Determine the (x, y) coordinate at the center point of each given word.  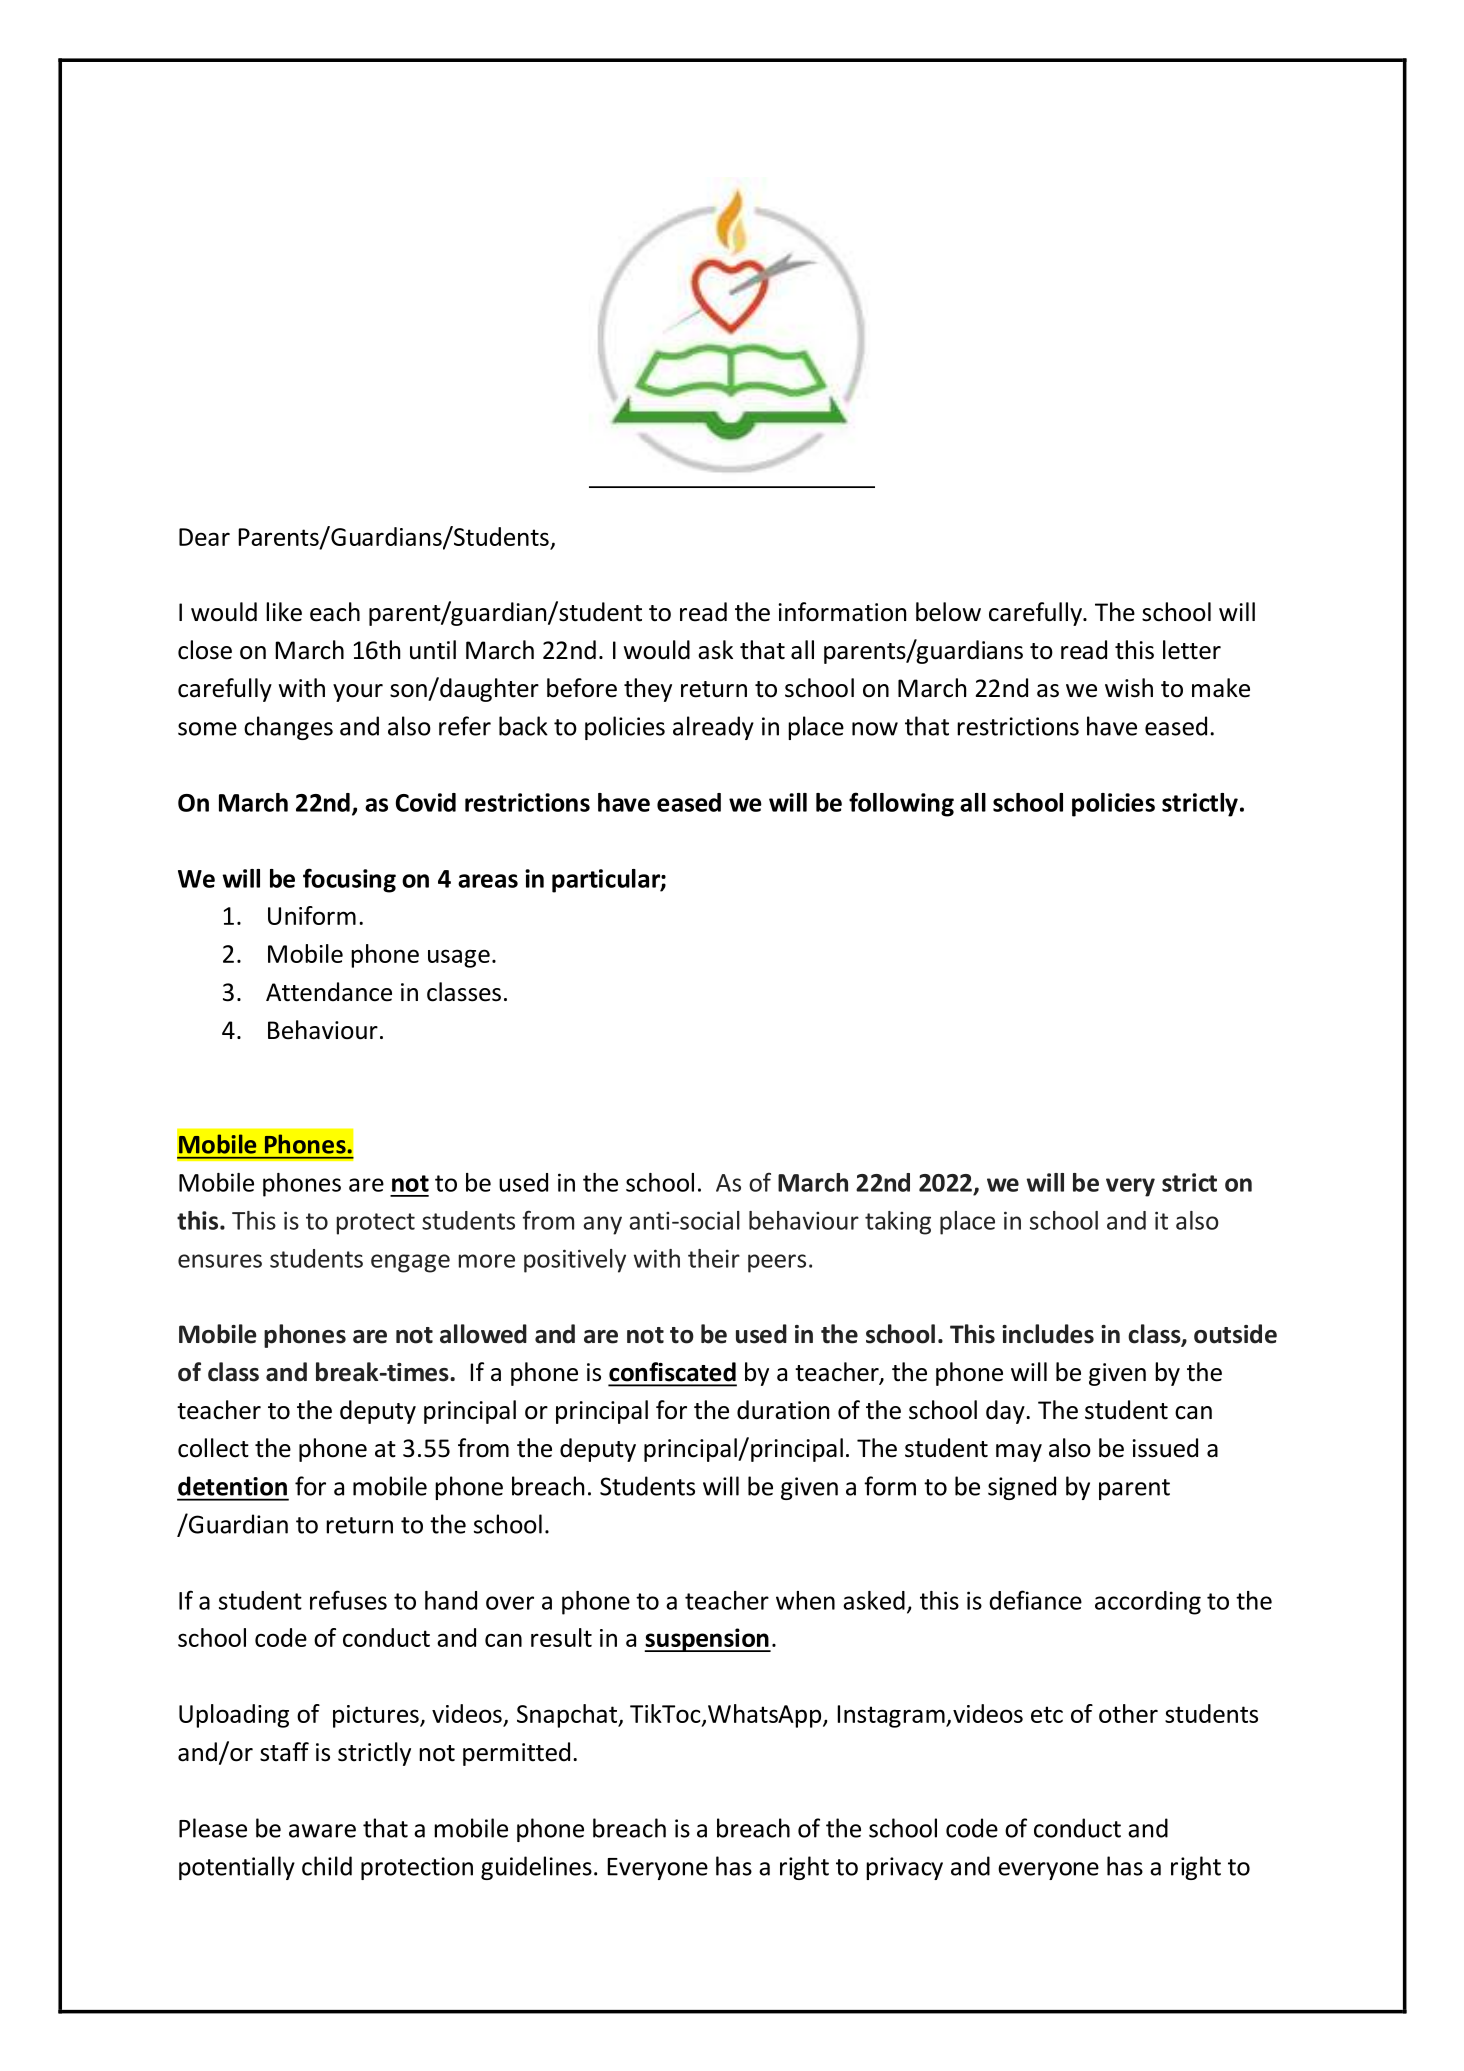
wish (1129, 688)
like (284, 612)
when (805, 1600)
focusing (349, 880)
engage (410, 1263)
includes (1048, 1334)
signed (1022, 1488)
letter (1192, 650)
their (714, 1258)
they (648, 690)
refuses (348, 1600)
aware (322, 1831)
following (901, 804)
